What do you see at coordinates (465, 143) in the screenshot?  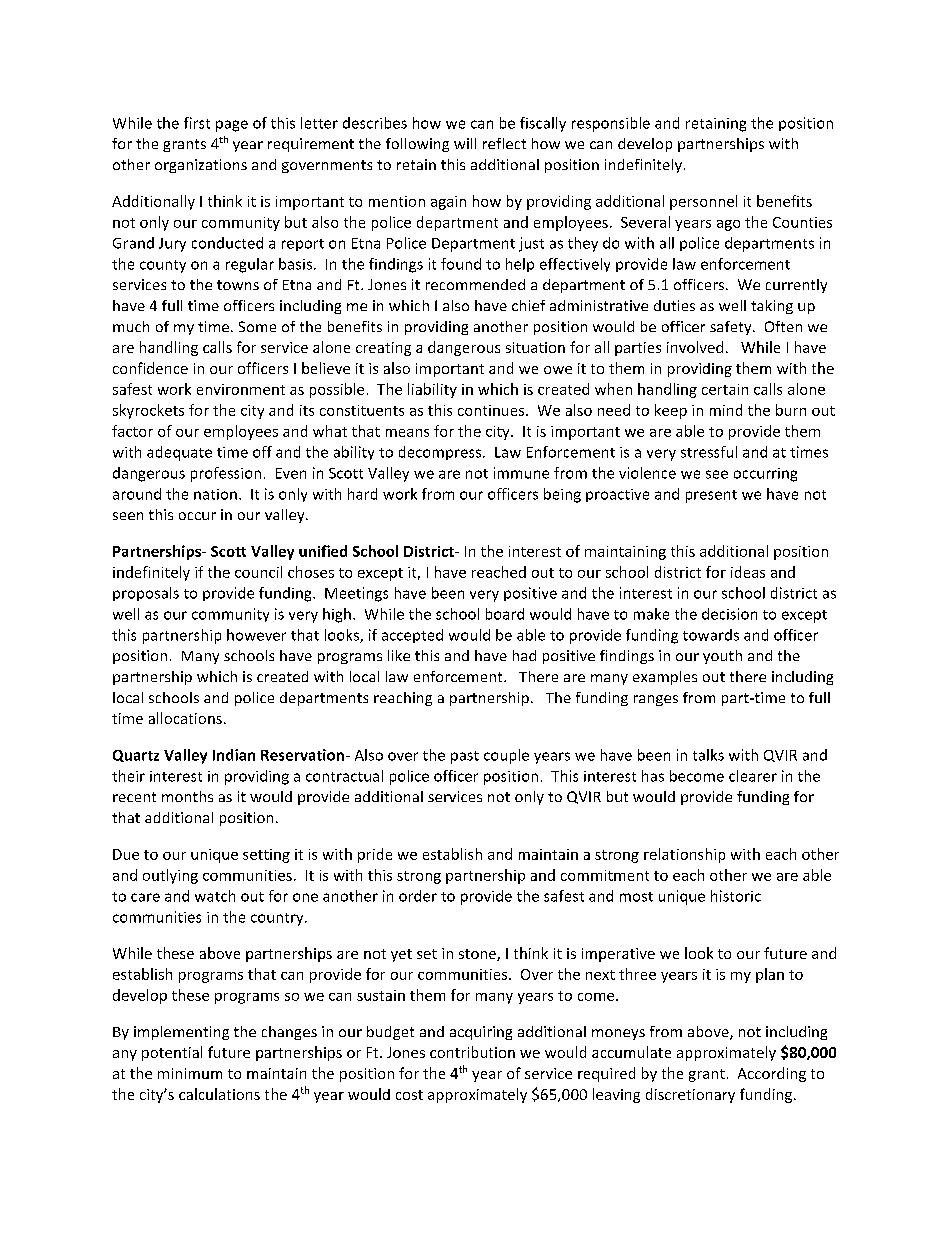 I see `will` at bounding box center [465, 143].
